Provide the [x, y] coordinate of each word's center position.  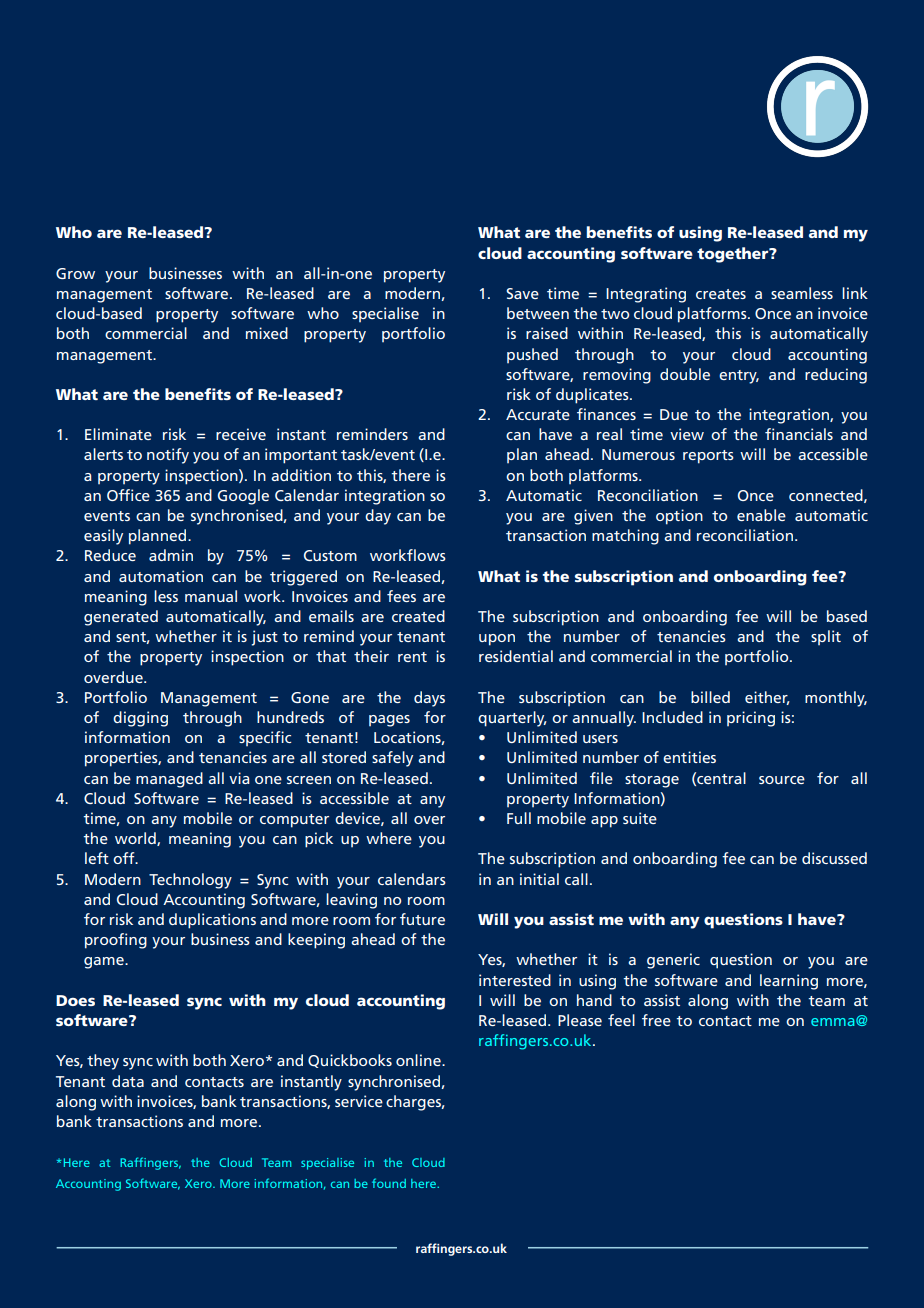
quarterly [512, 719]
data [128, 1081]
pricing [751, 719]
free [656, 1020]
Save [522, 293]
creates [721, 294]
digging [140, 719]
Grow [75, 273]
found [389, 1183]
